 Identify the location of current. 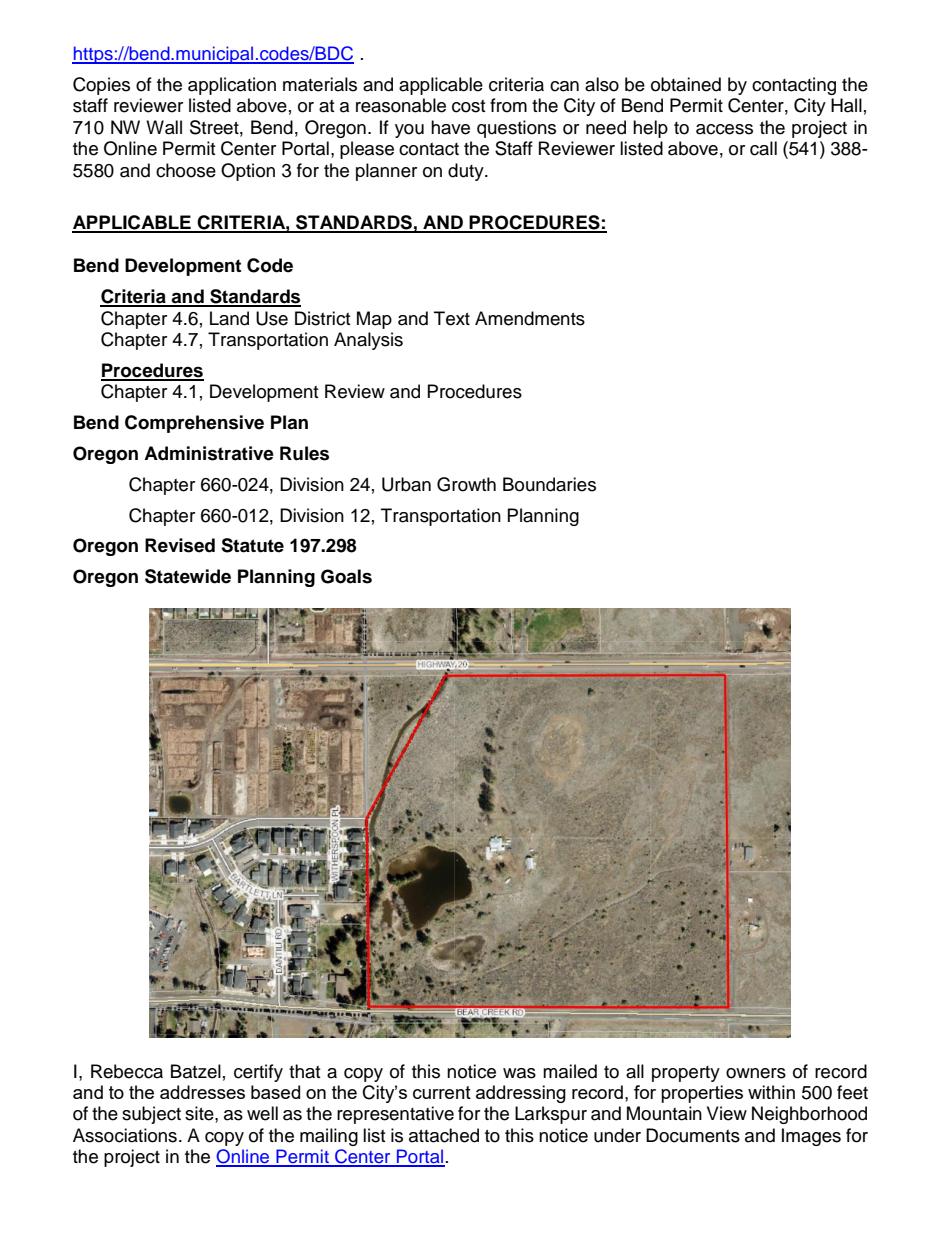
(442, 1092).
